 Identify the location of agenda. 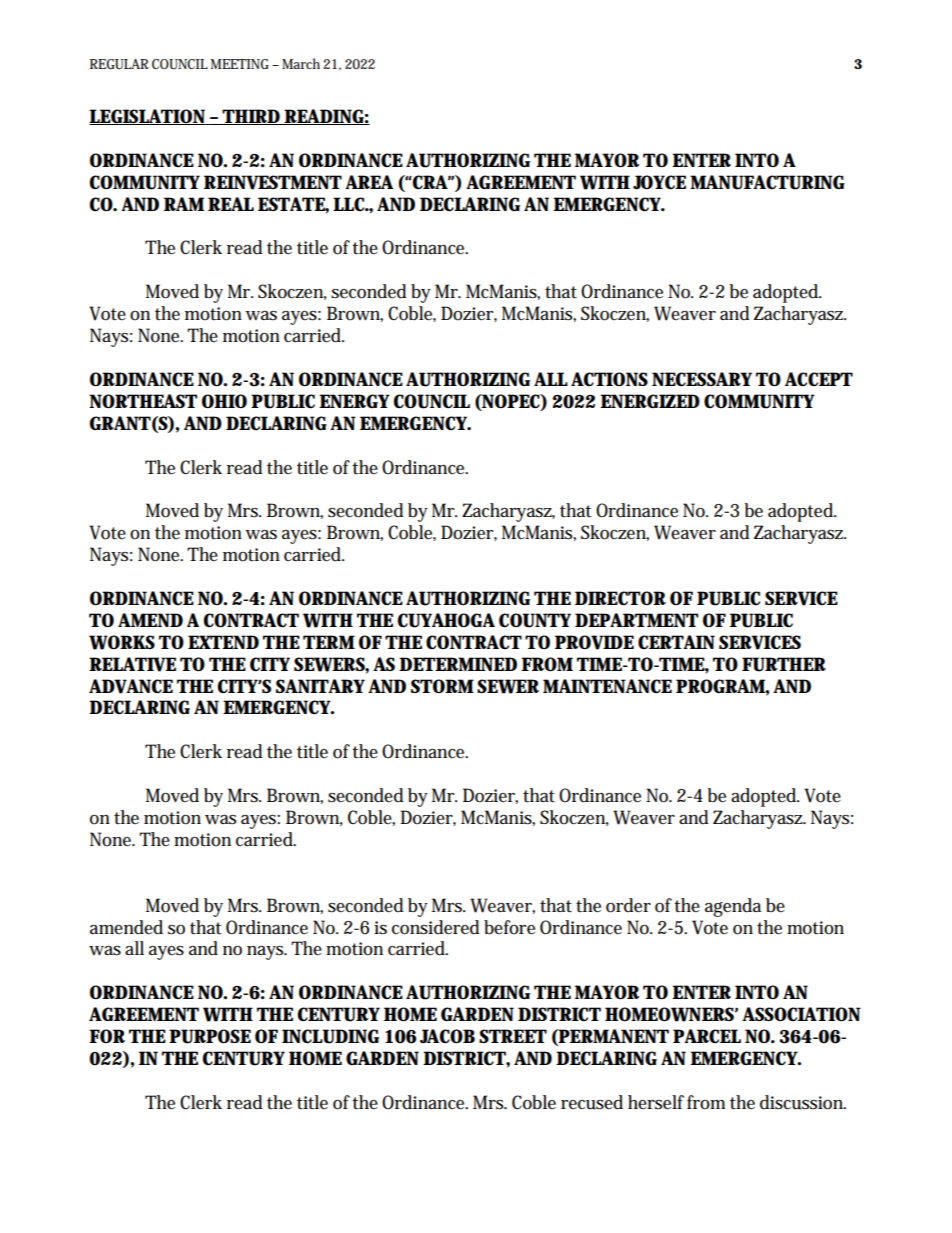
(733, 907).
